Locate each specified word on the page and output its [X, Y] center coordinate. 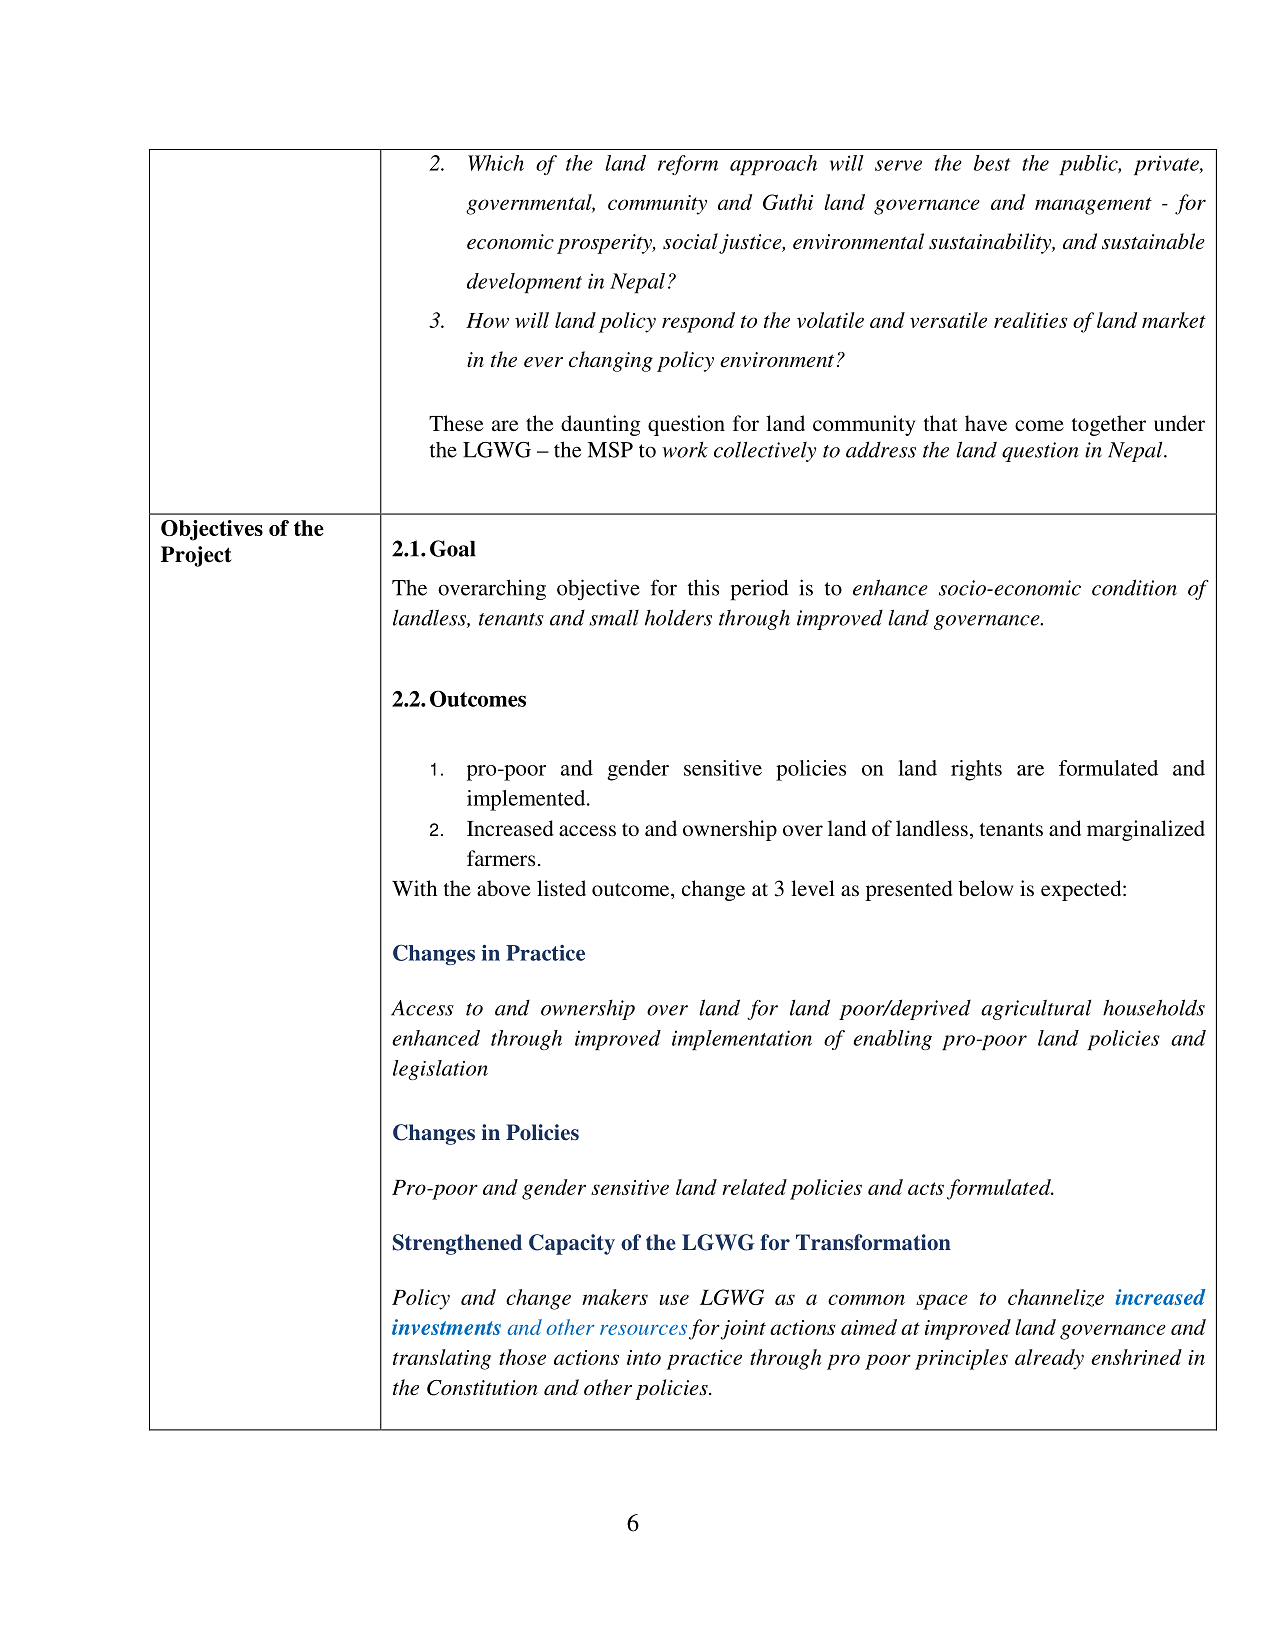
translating [442, 1359]
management [1093, 206]
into [644, 1357]
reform [688, 165]
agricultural [1036, 1009]
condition [1134, 587]
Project [196, 556]
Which [496, 163]
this [703, 587]
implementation [742, 1040]
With [414, 888]
